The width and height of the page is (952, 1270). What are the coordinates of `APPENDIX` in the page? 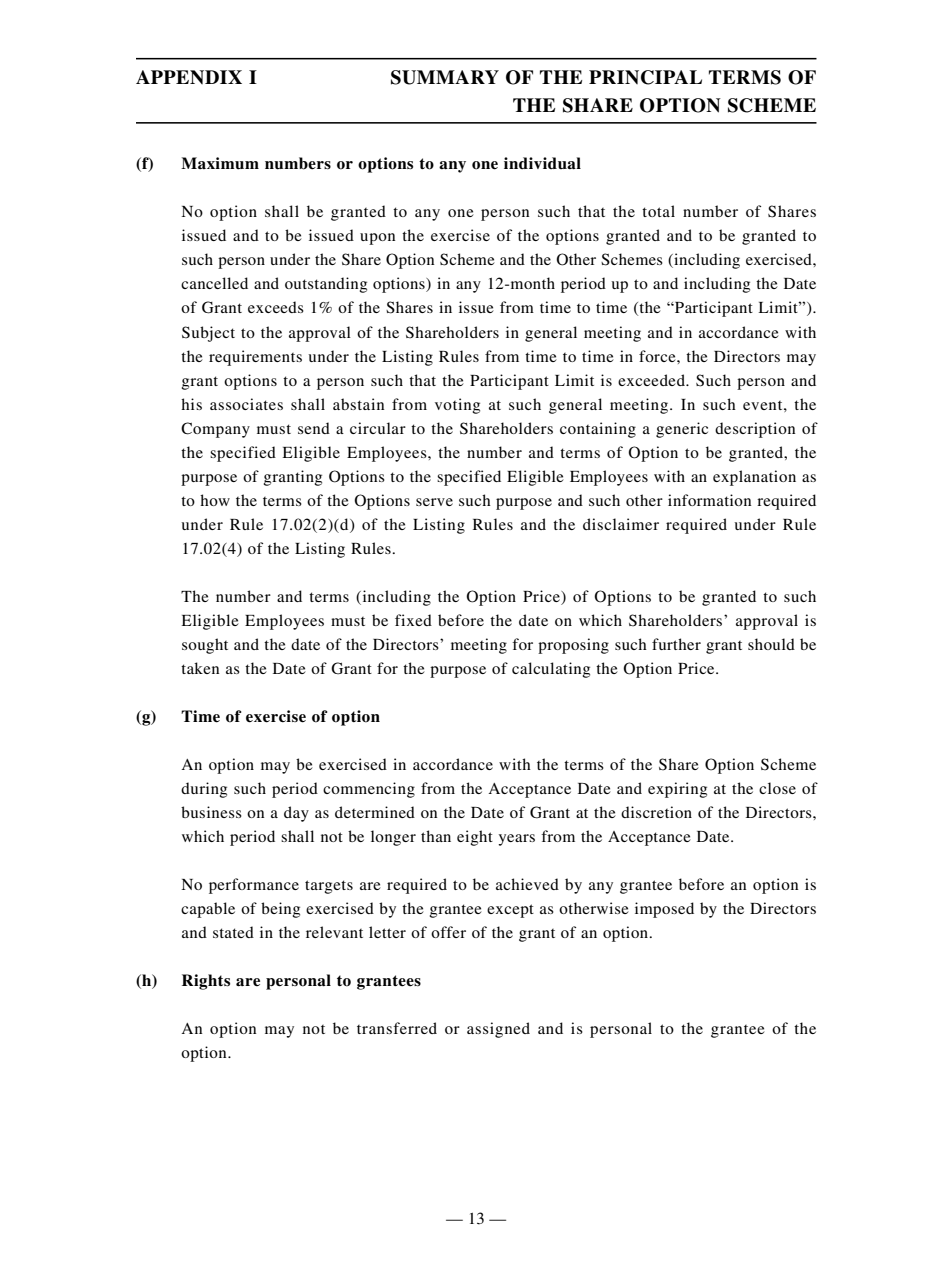 It's located at (189, 77).
